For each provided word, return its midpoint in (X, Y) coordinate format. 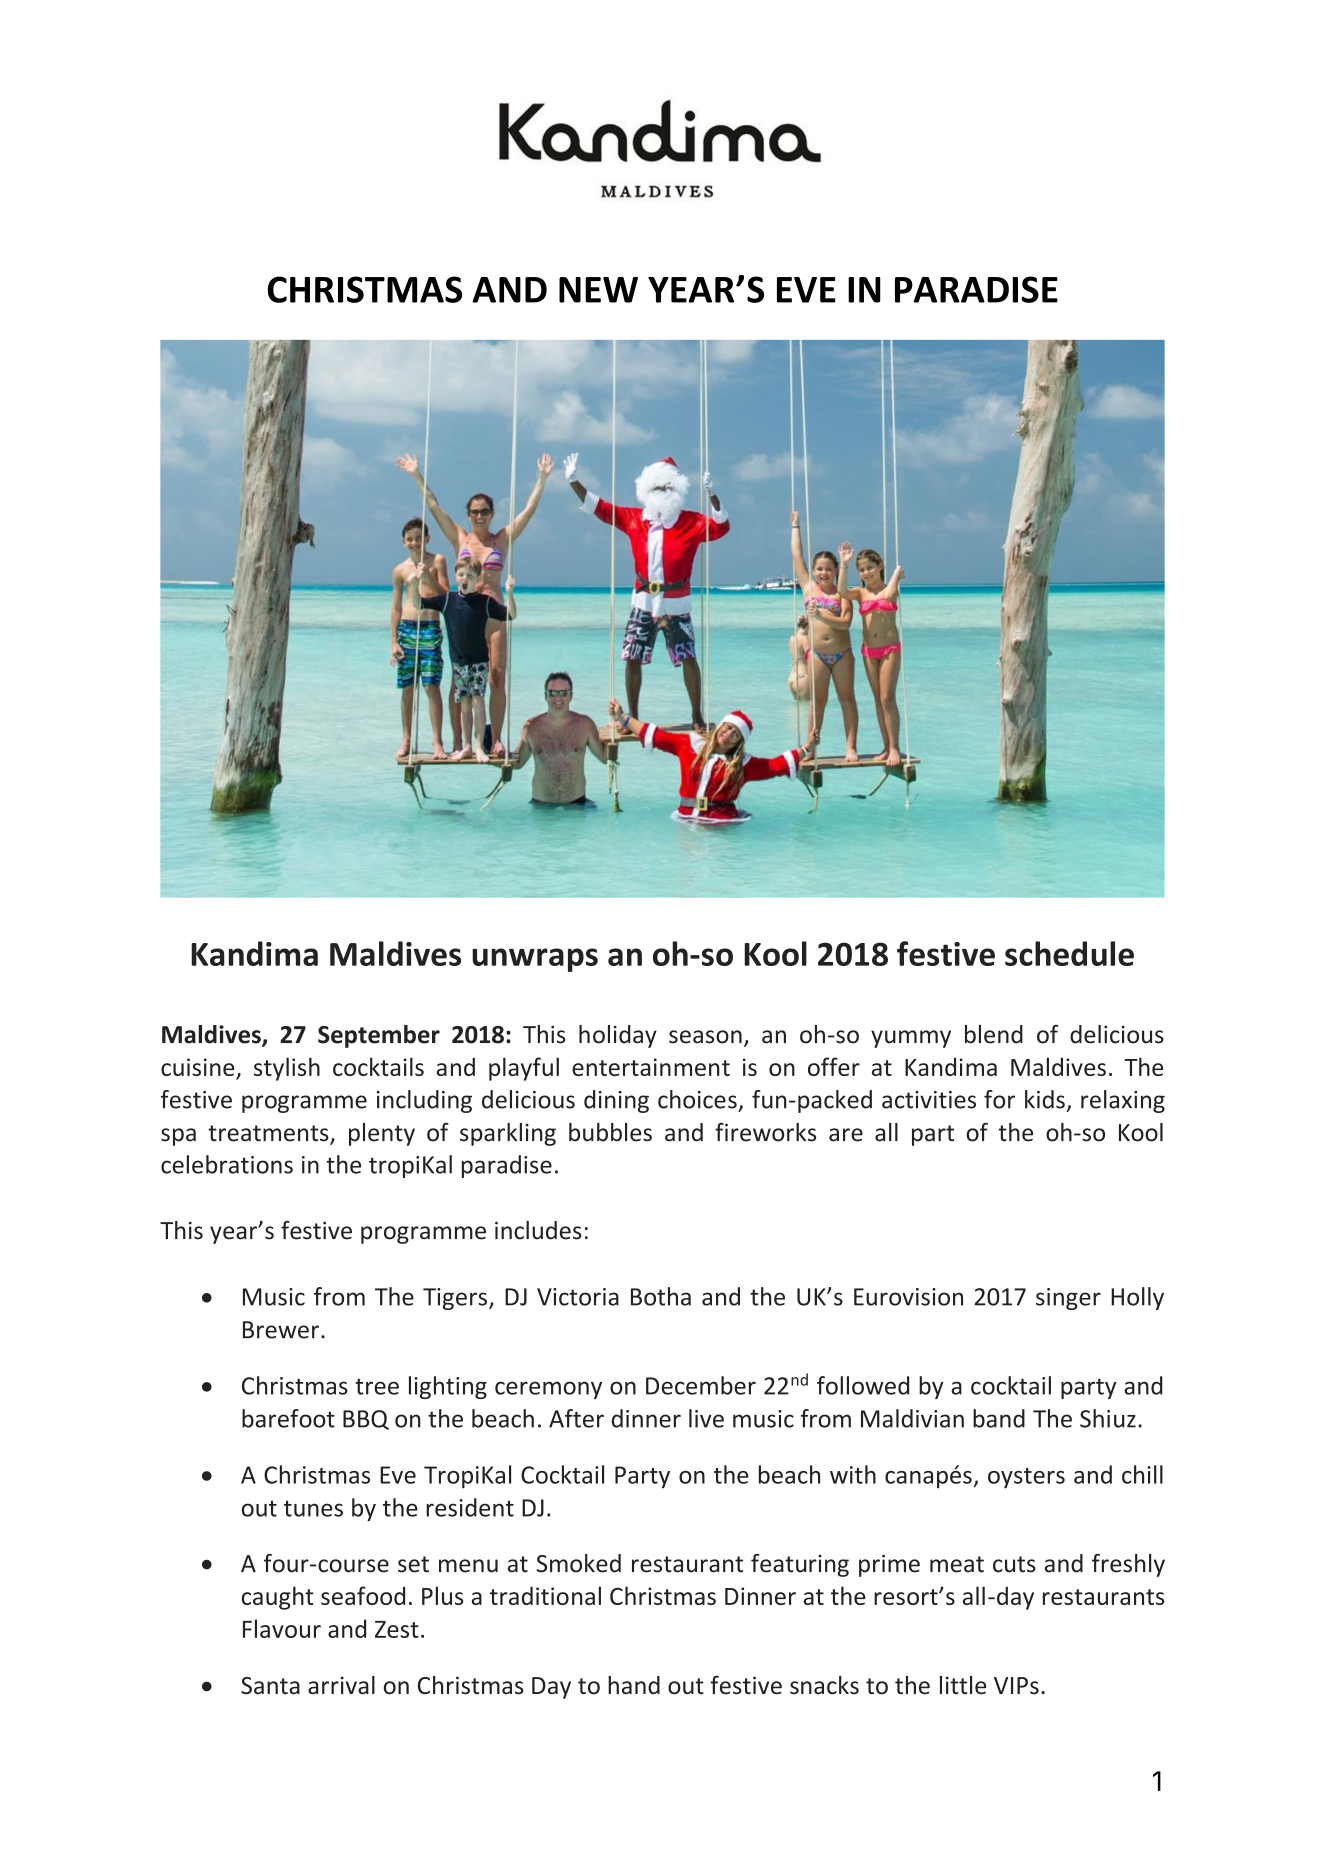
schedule (1069, 953)
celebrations (227, 1164)
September (379, 1036)
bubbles (610, 1132)
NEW (598, 290)
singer (1068, 1299)
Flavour (282, 1628)
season (705, 1037)
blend (994, 1034)
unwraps (535, 960)
